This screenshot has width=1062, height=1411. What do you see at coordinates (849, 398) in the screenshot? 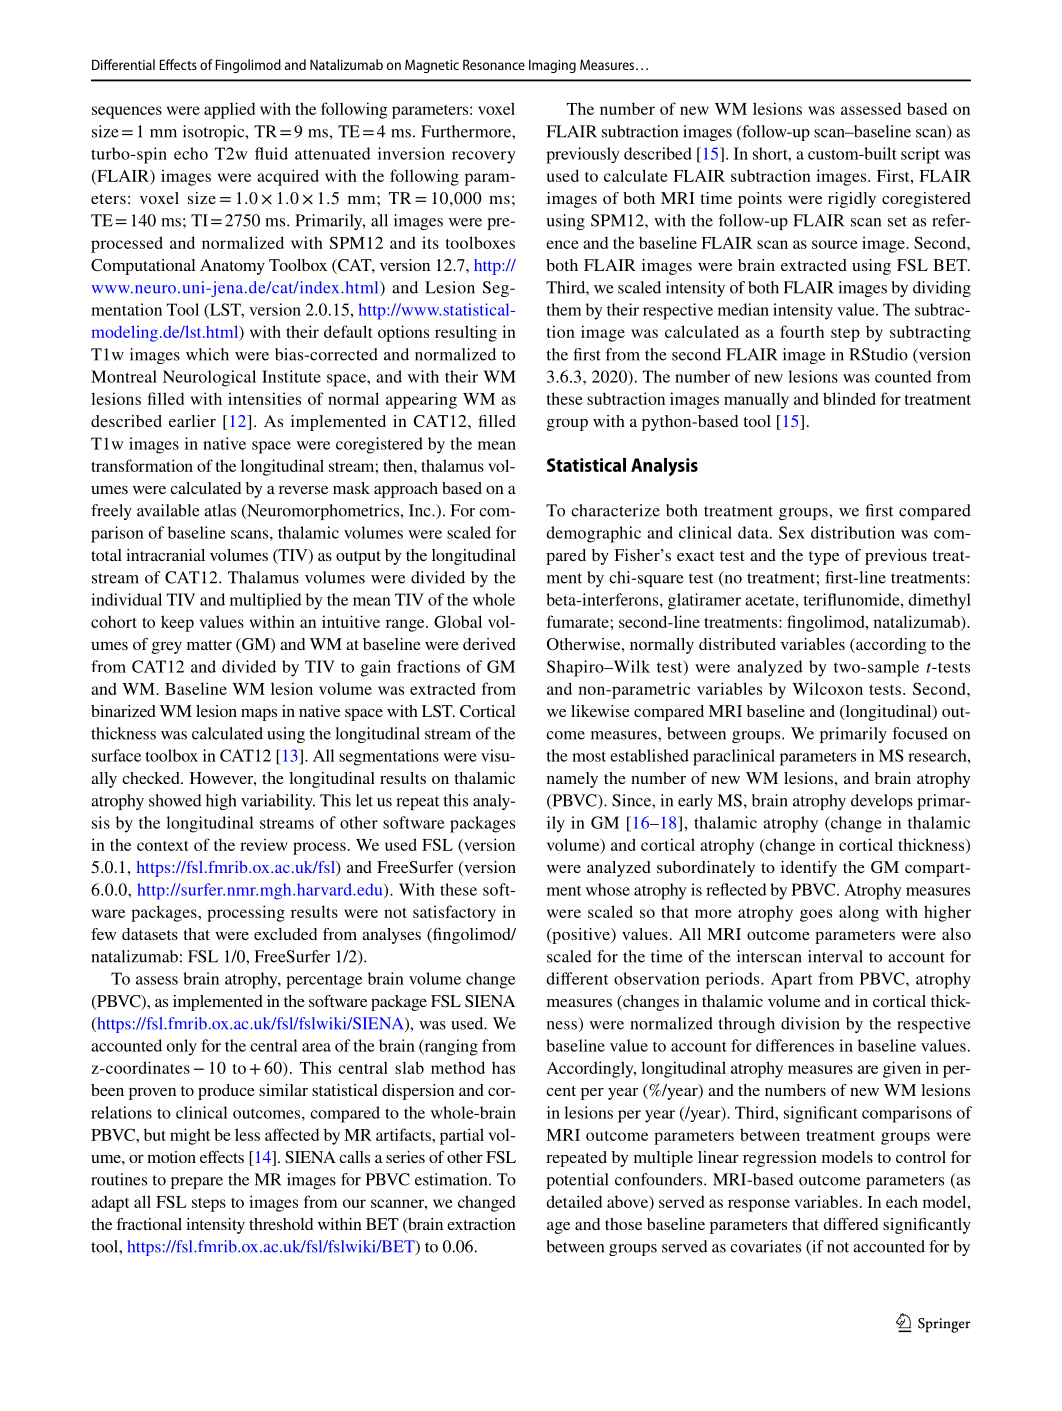
I see `blinded` at bounding box center [849, 398].
